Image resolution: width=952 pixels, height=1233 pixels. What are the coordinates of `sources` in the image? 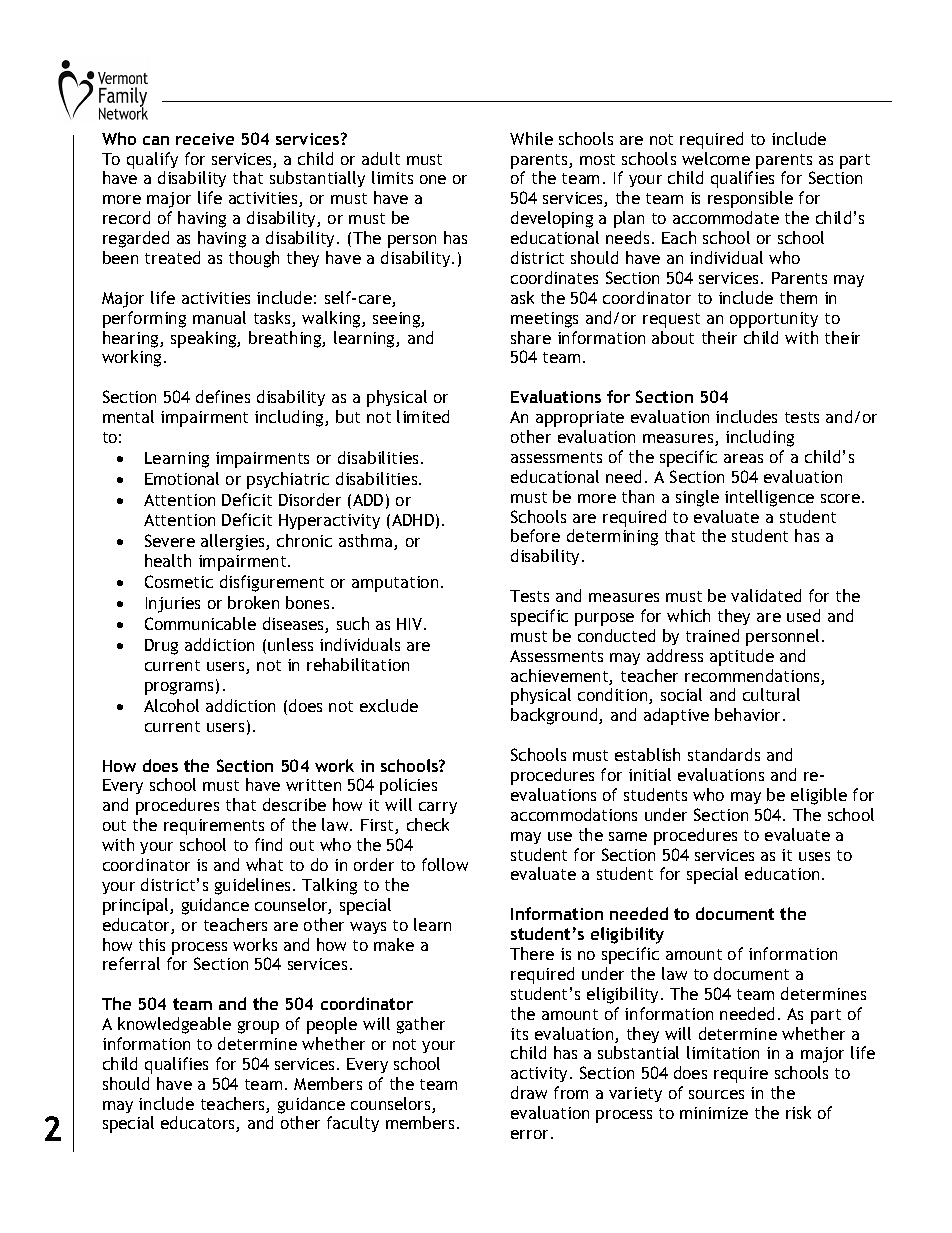 It's located at (716, 1094).
